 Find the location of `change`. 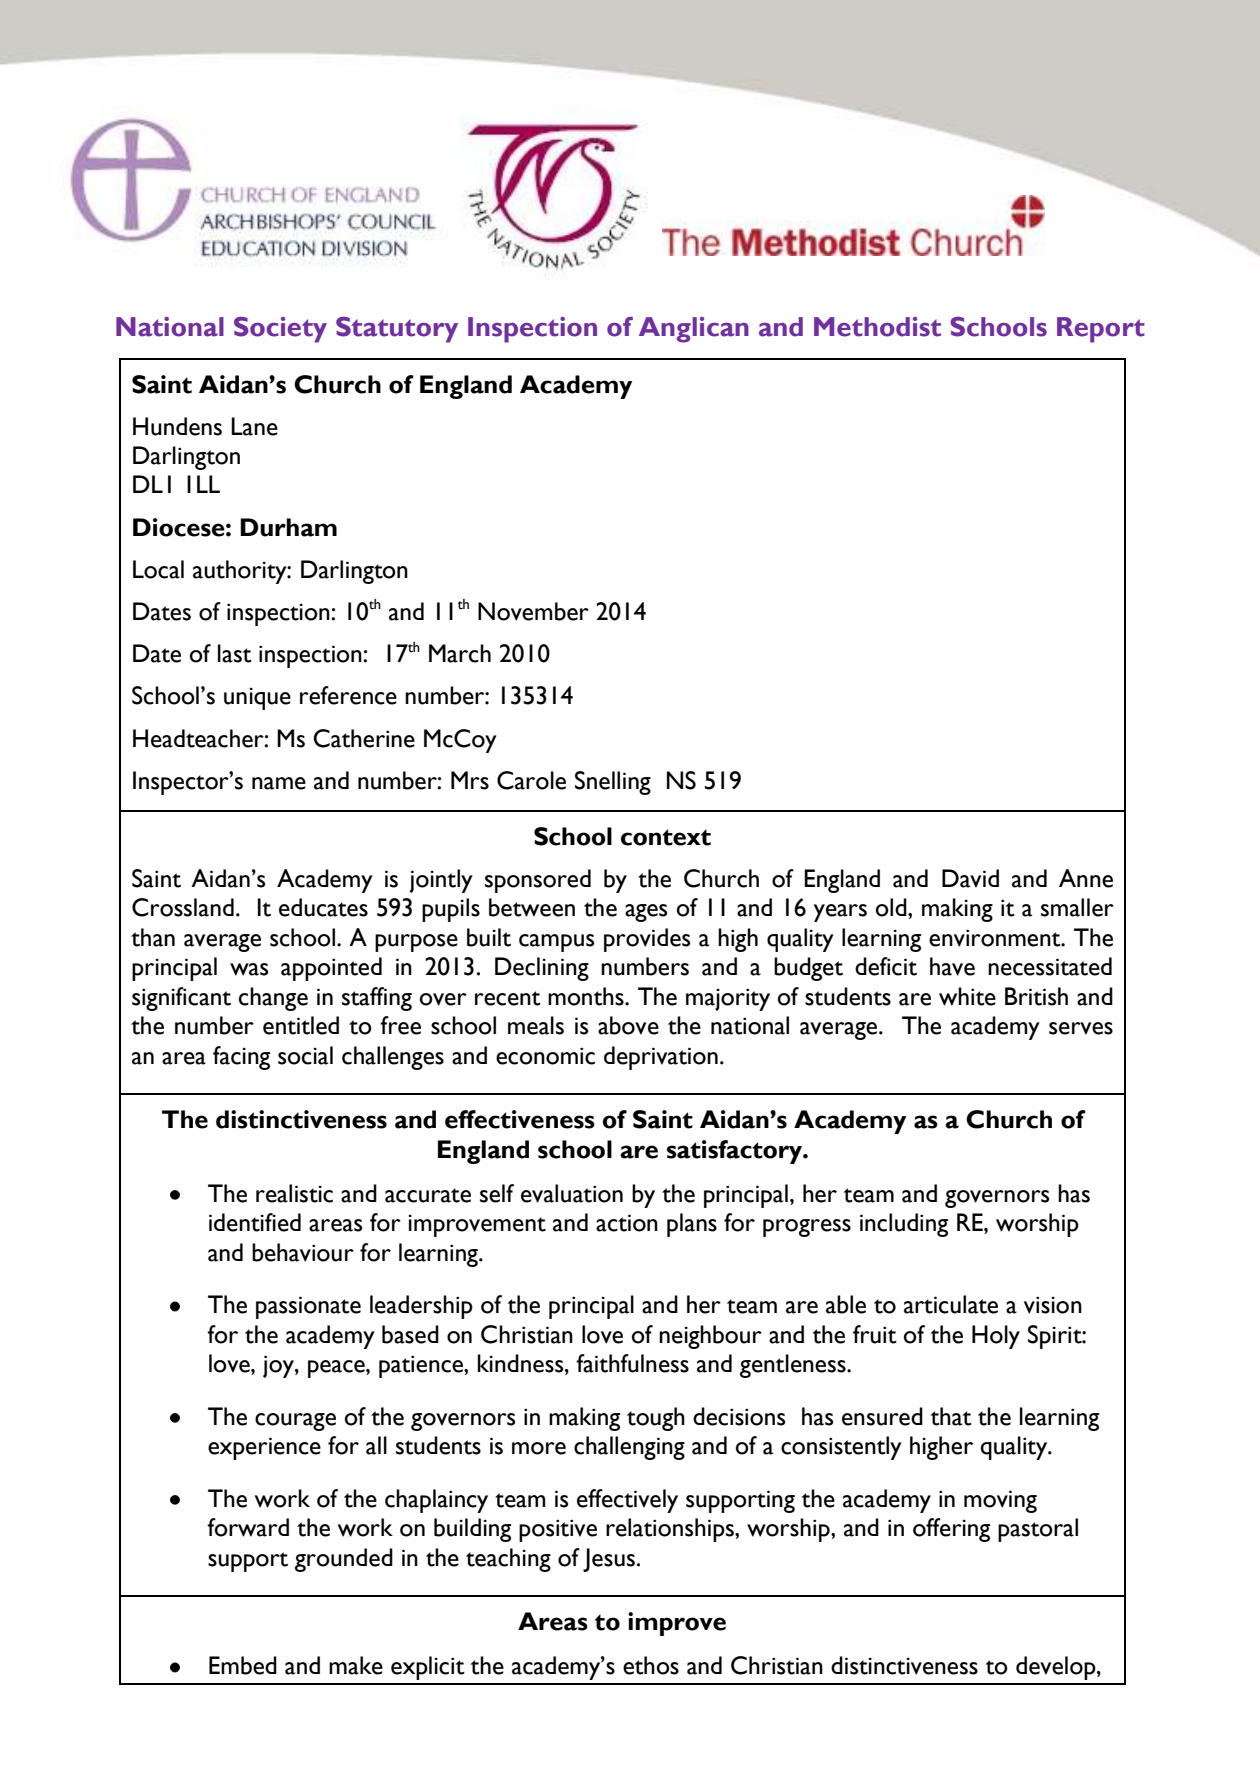

change is located at coordinates (273, 999).
